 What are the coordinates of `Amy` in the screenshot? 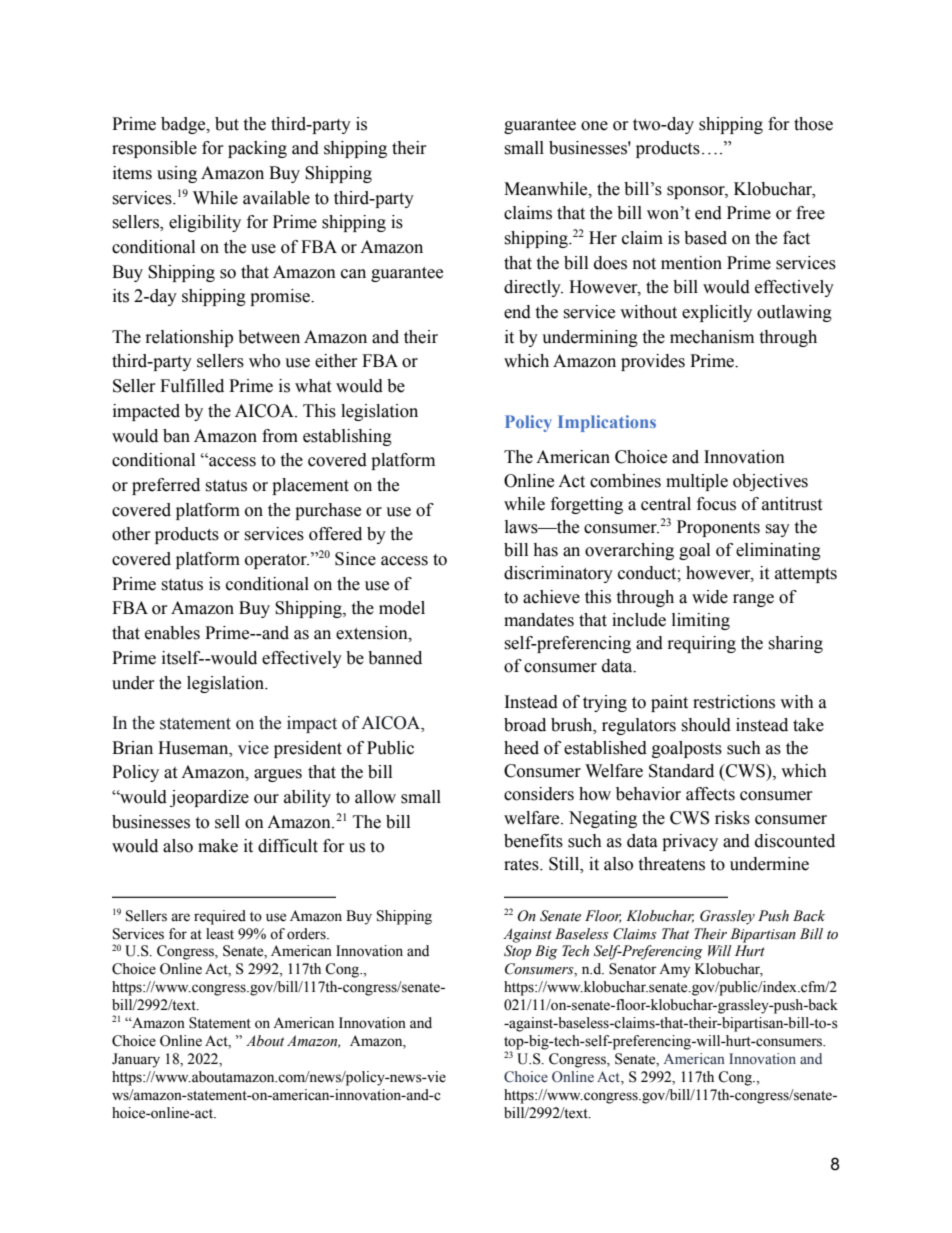 It's located at (674, 970).
